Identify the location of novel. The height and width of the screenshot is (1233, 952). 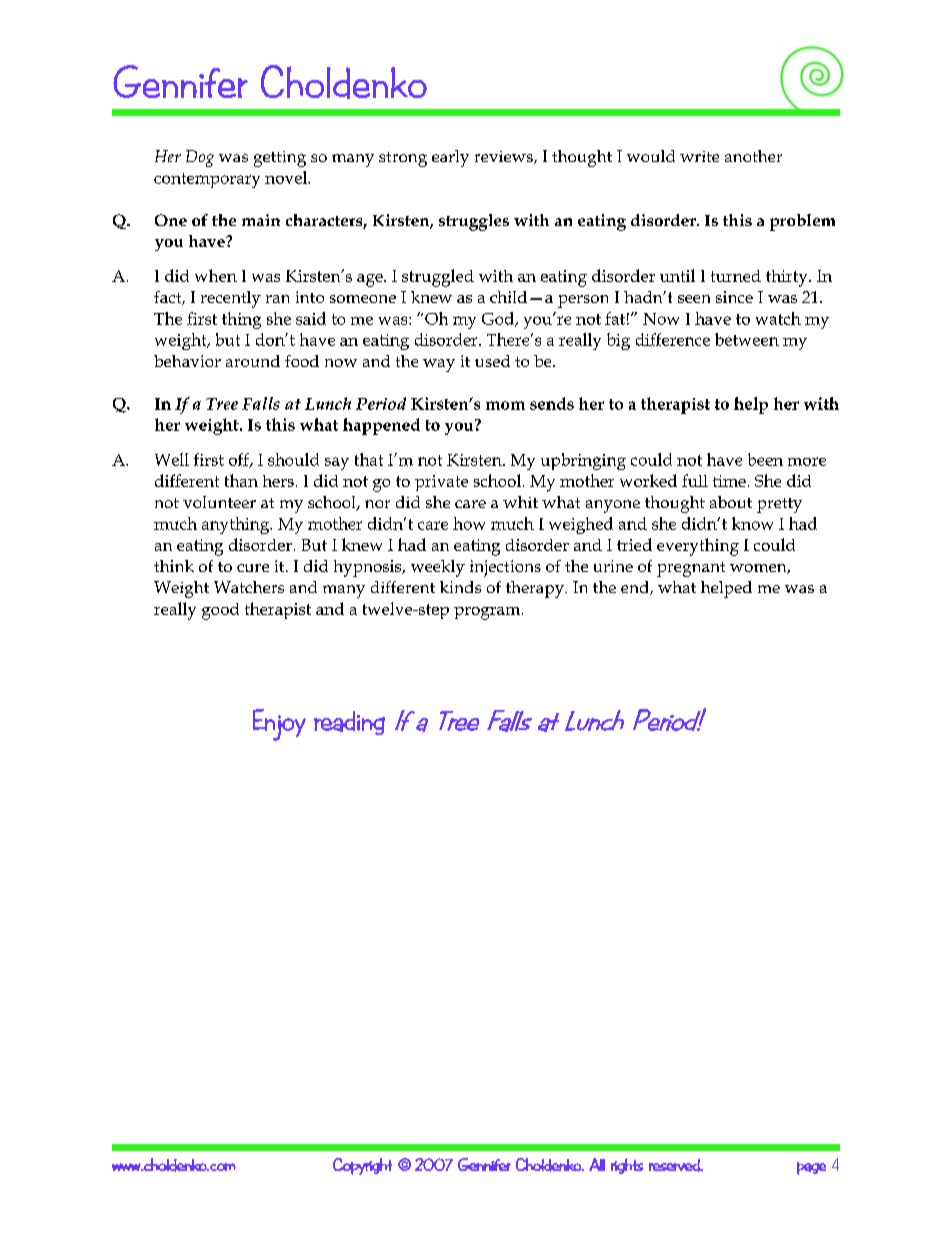
(287, 177).
